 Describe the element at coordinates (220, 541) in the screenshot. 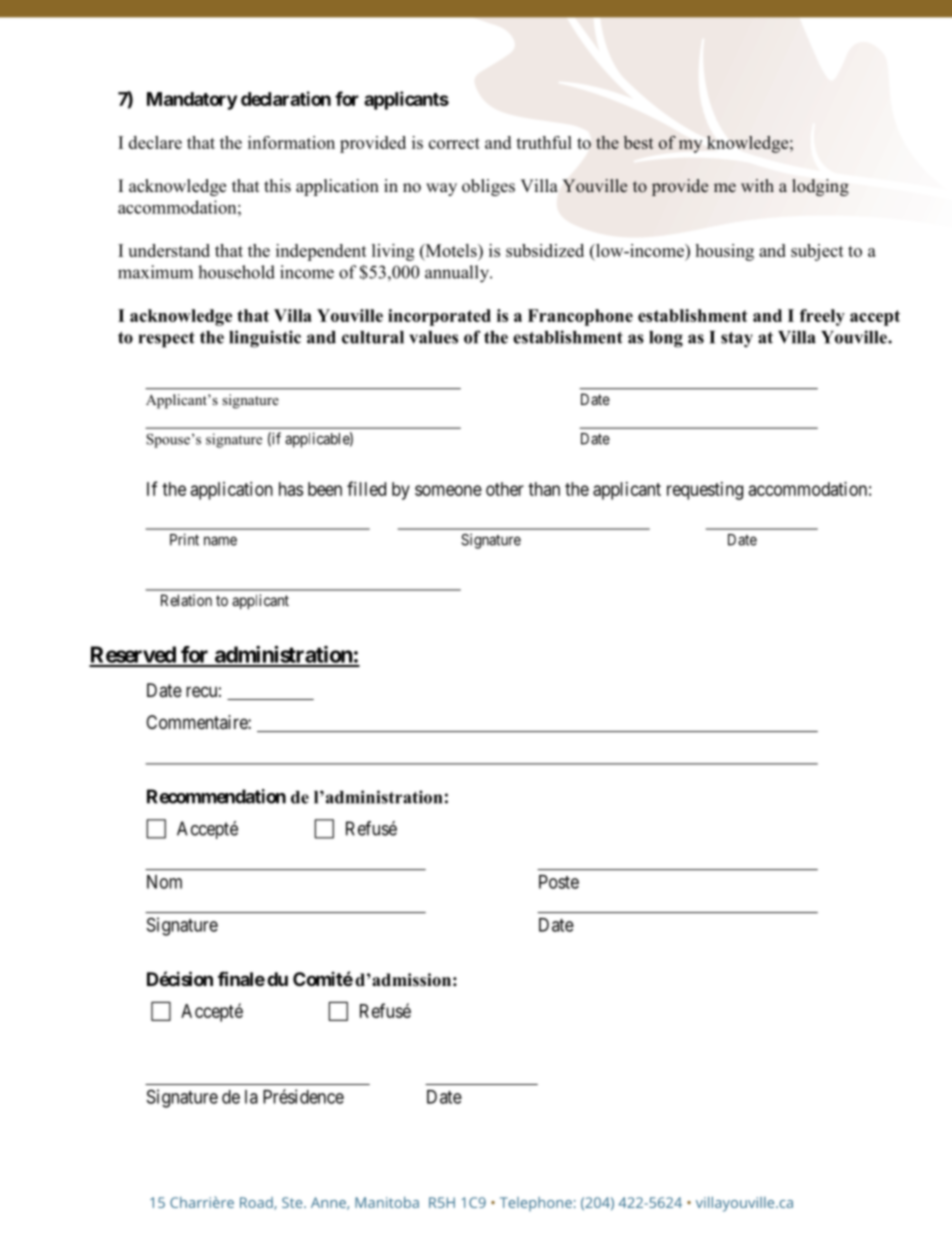

I see `name` at that location.
